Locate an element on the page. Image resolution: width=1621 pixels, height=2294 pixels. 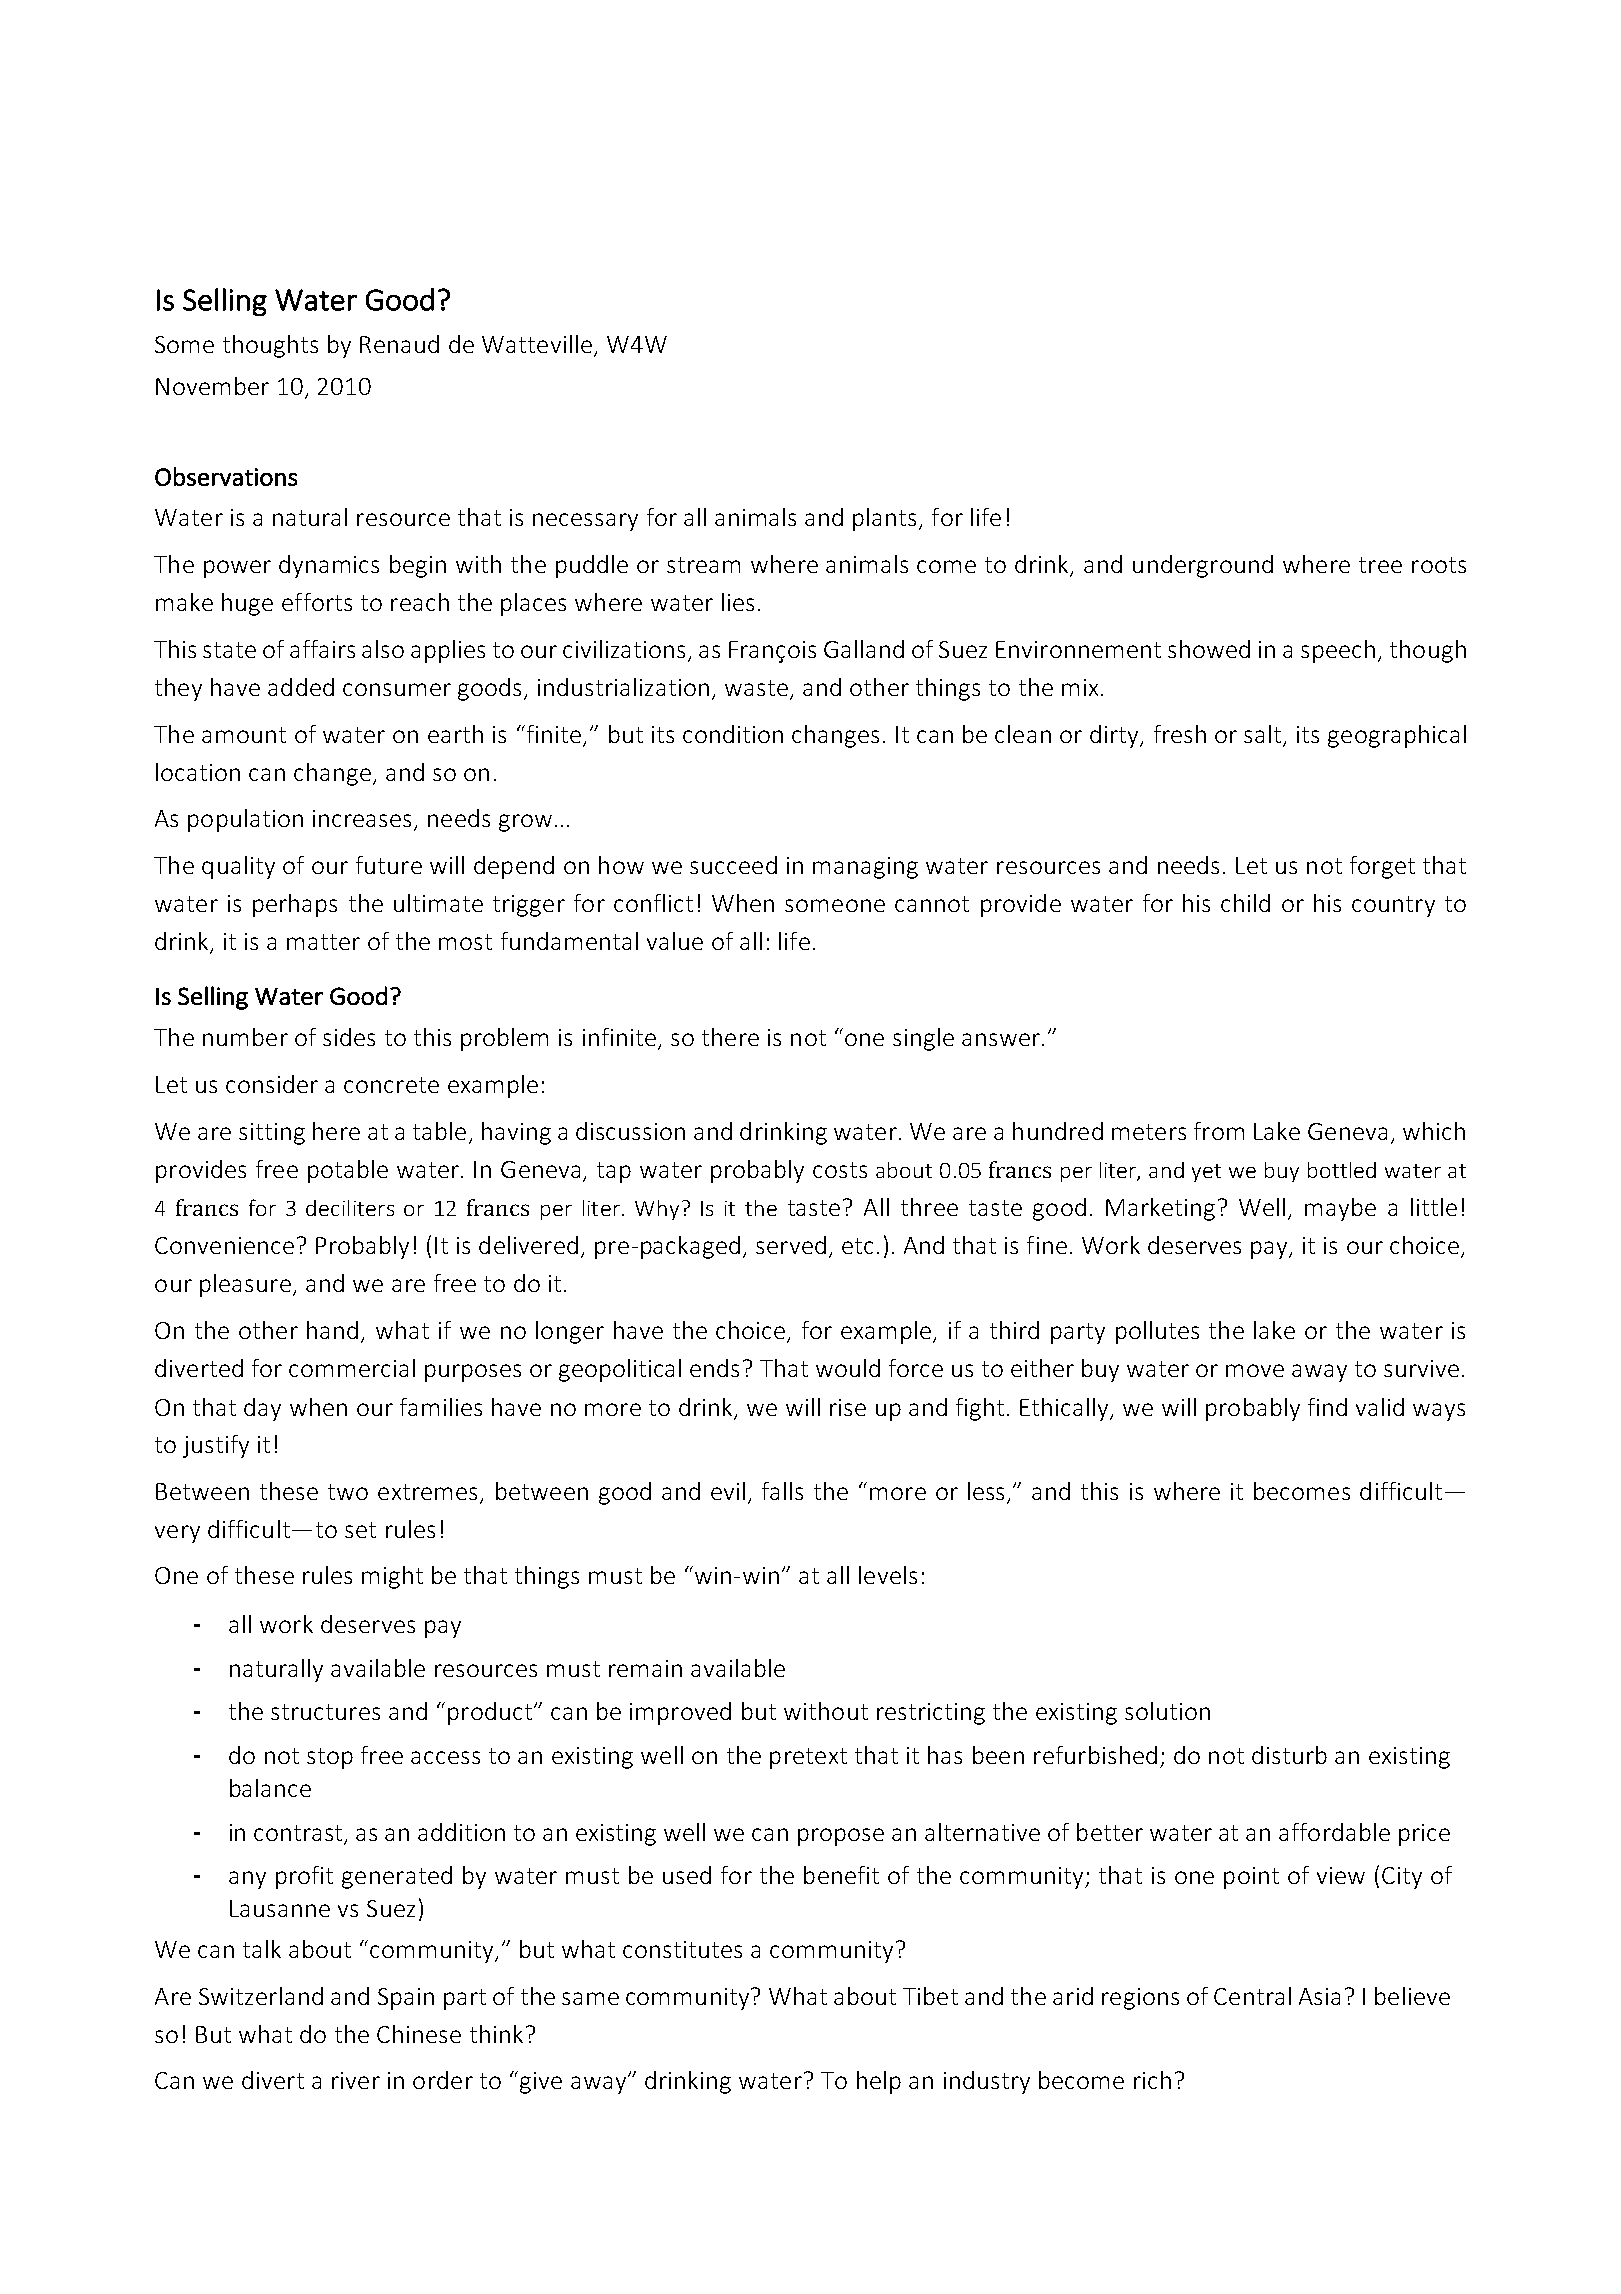
underground is located at coordinates (1203, 566).
